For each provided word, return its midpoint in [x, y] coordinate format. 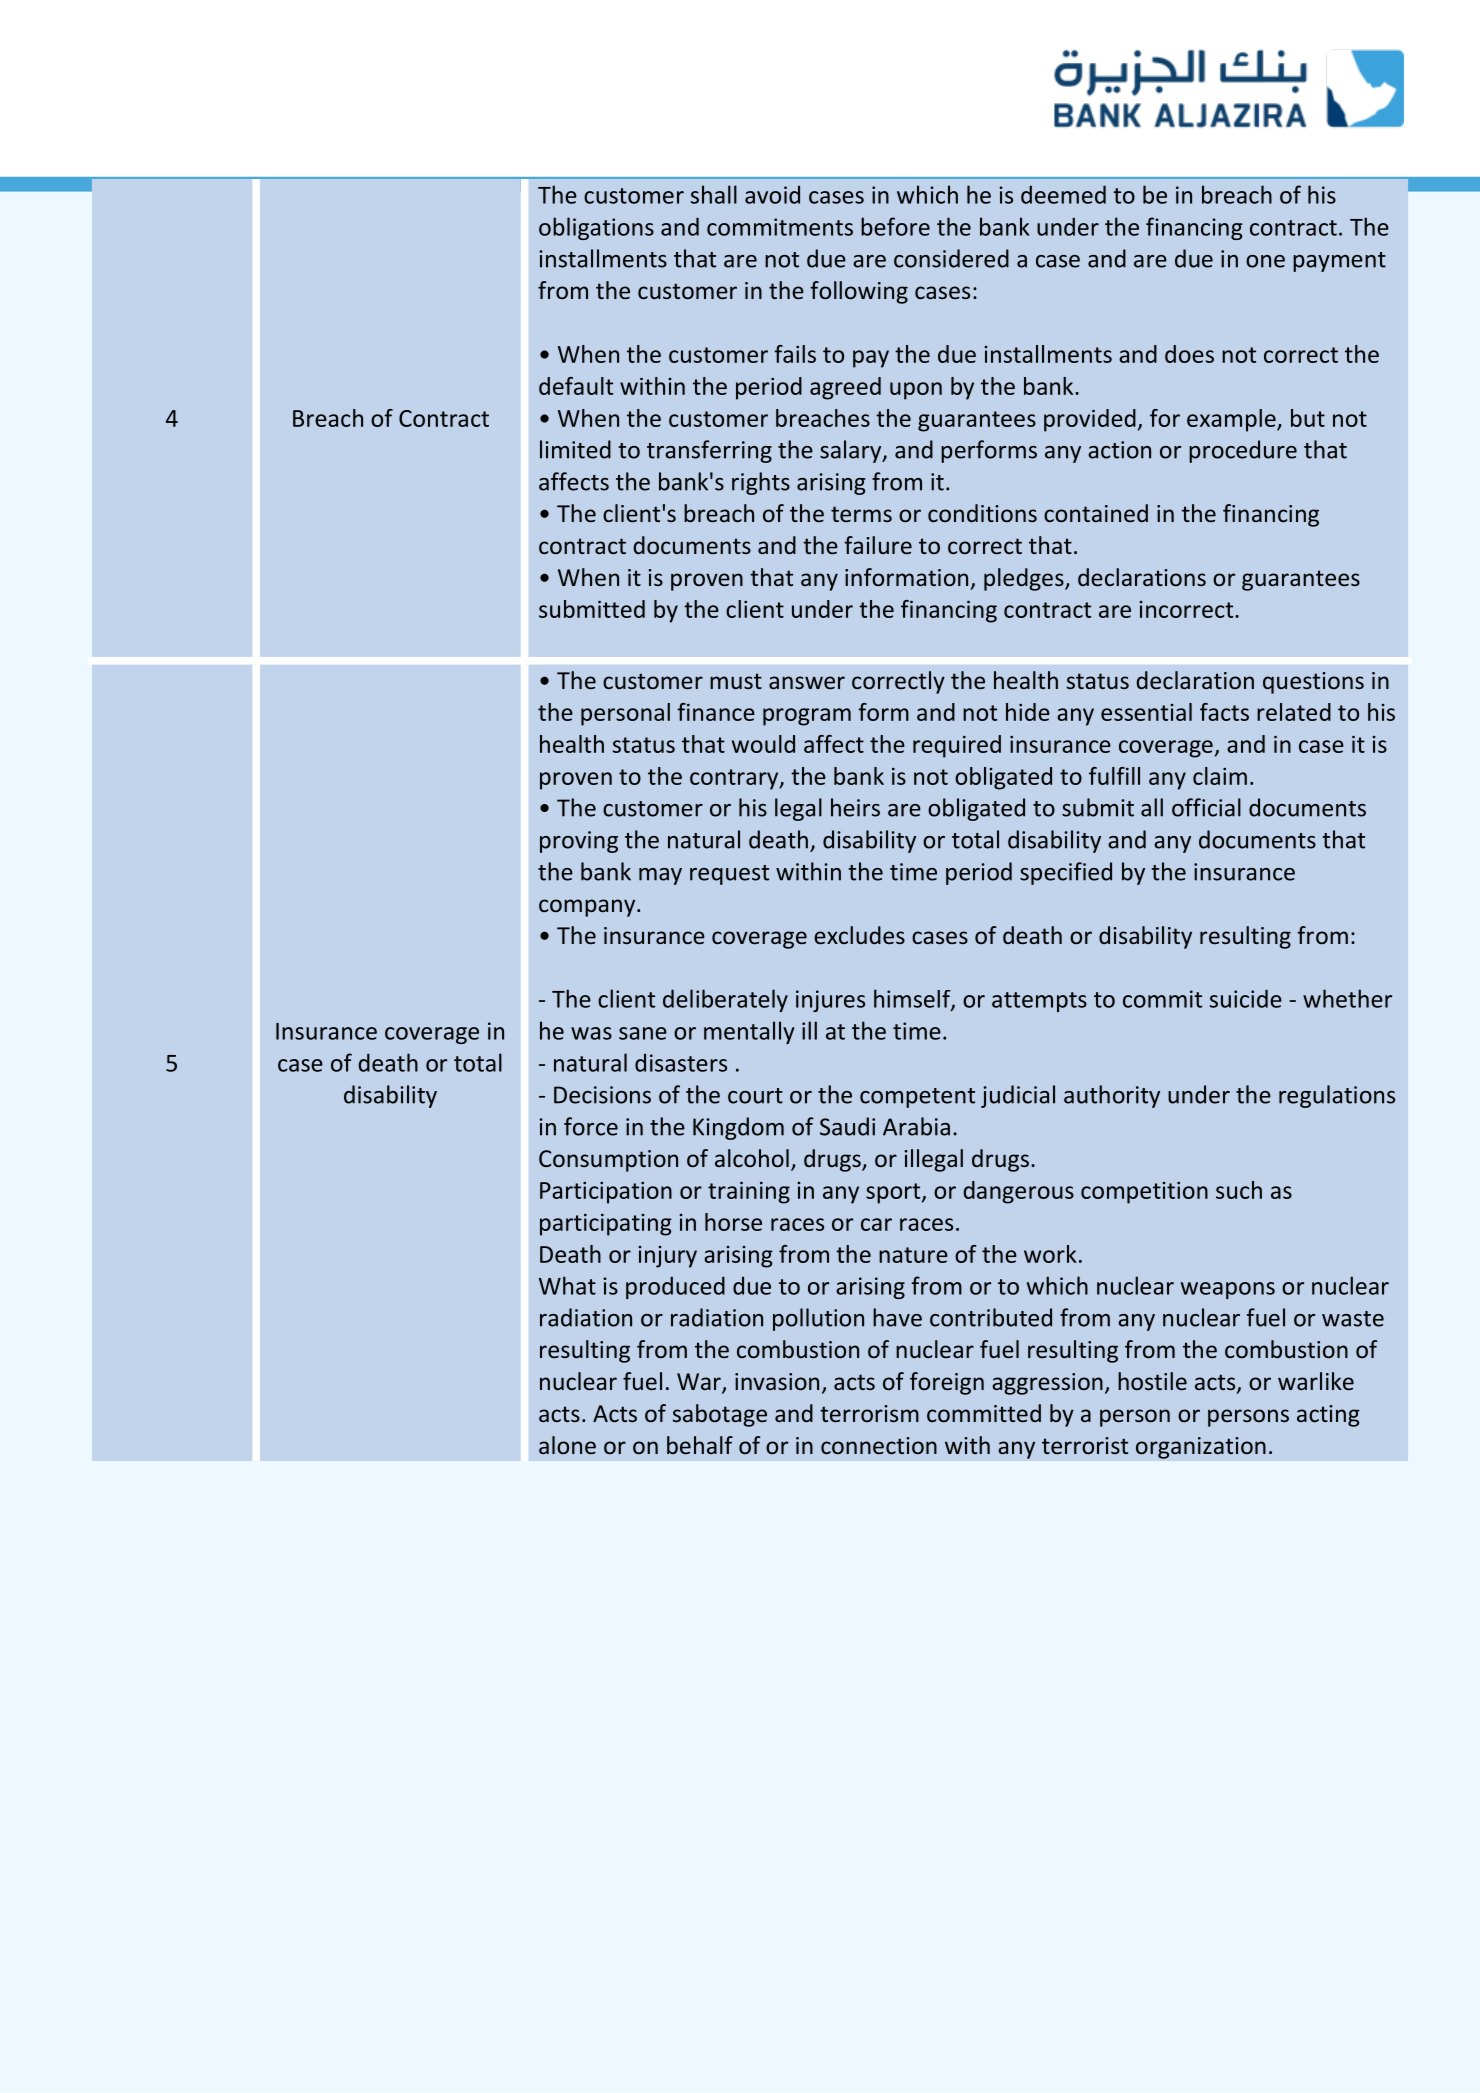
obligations [596, 228]
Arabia [916, 1126]
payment [1339, 262]
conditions [982, 513]
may [660, 876]
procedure [1243, 451]
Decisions [602, 1095]
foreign [947, 1383]
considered [951, 258]
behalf [700, 1445]
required [957, 746]
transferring [709, 451]
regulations [1337, 1096]
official [1206, 807]
